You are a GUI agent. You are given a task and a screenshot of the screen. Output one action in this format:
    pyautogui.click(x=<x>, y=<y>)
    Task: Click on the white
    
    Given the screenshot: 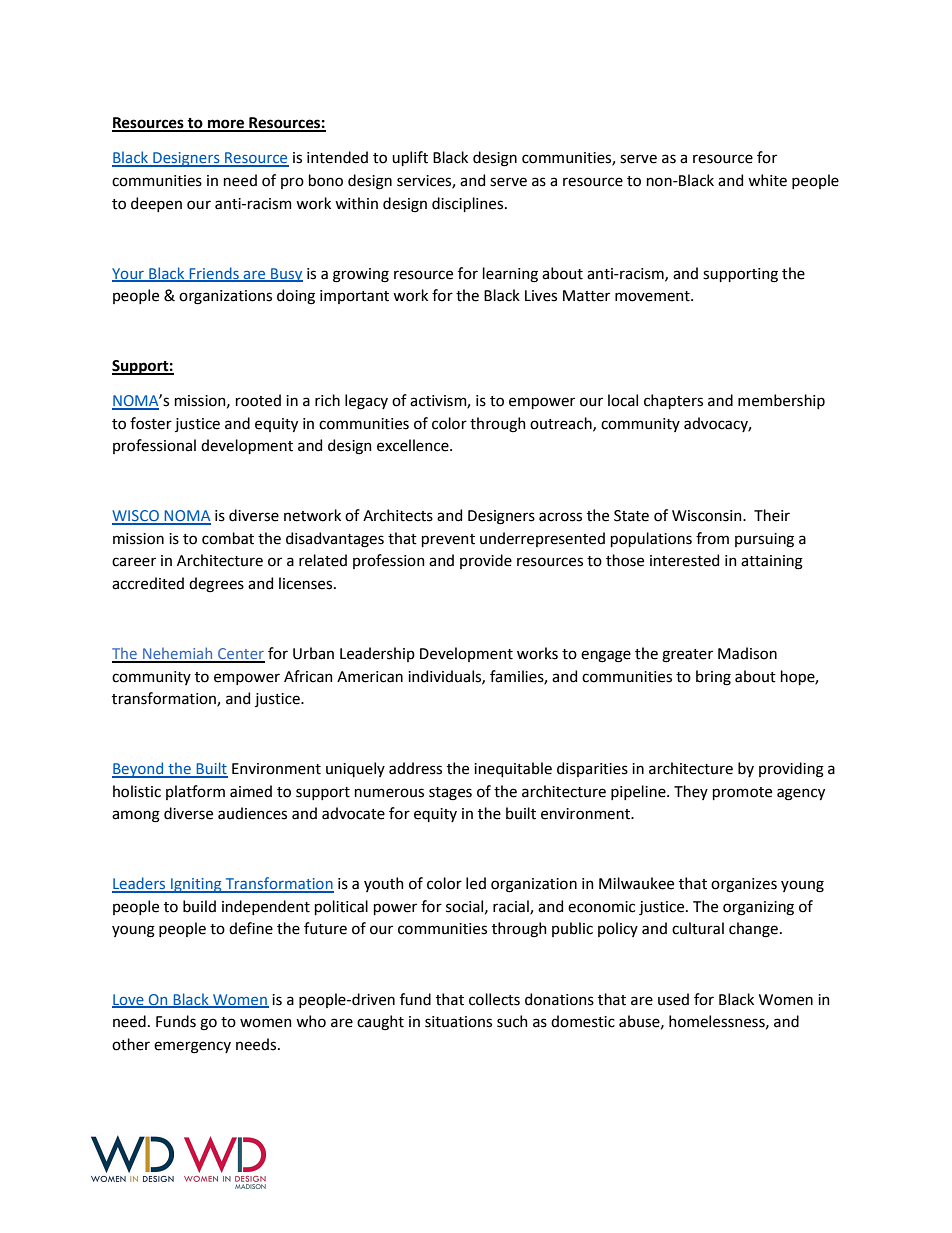 What is the action you would take?
    pyautogui.click(x=767, y=180)
